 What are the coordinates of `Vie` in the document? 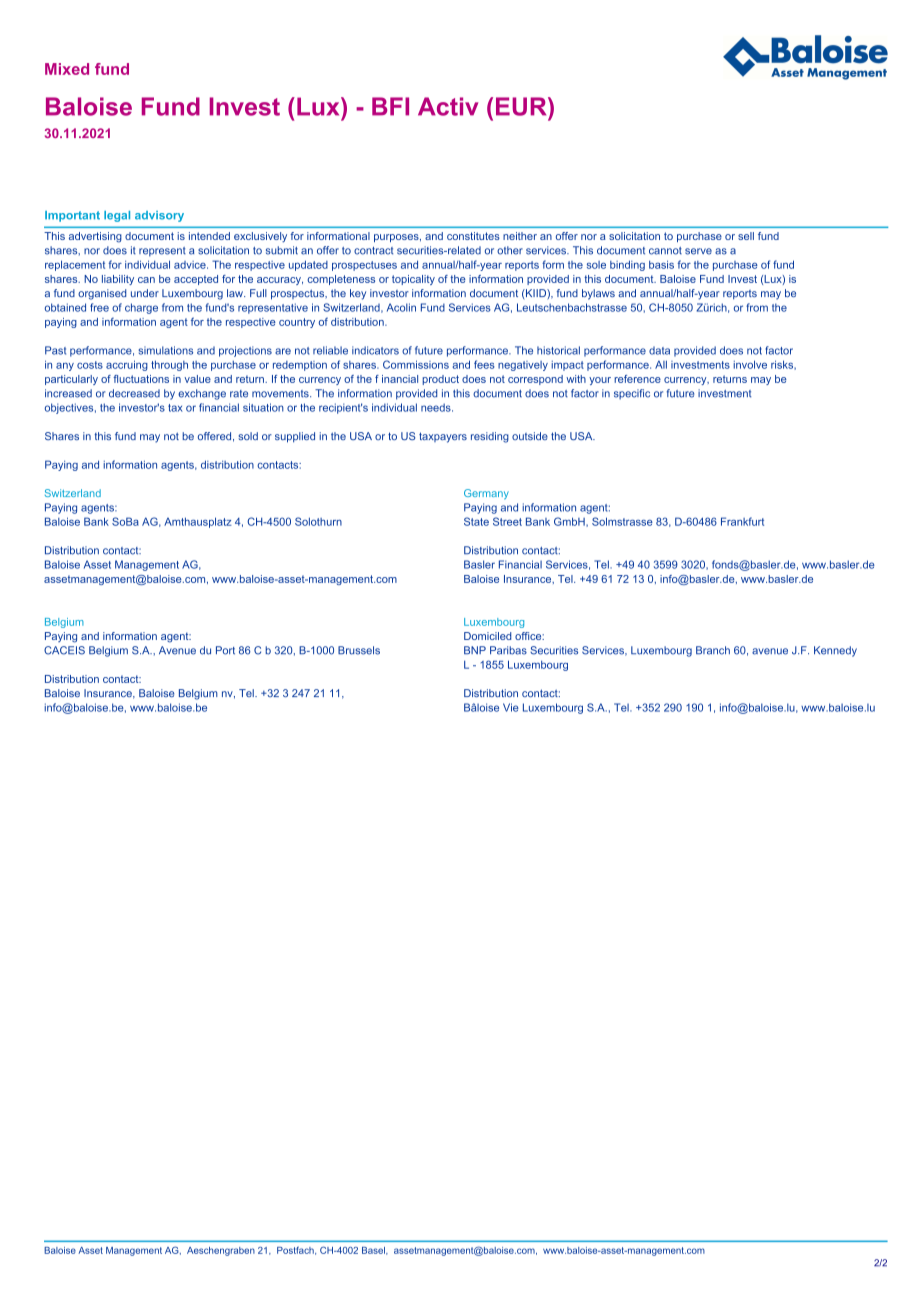 It's located at (511, 707).
